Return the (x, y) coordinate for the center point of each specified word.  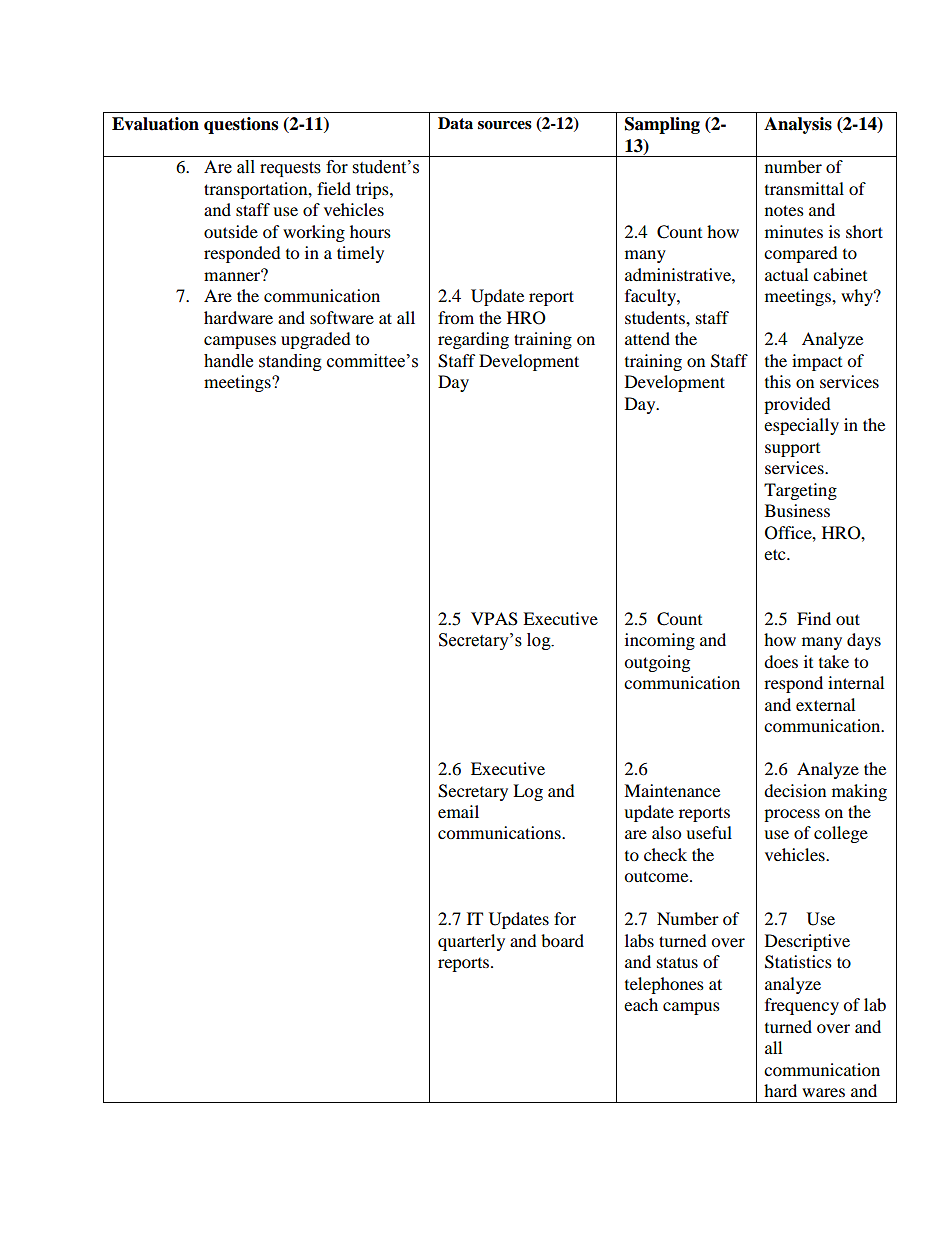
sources (505, 125)
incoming (660, 641)
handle (228, 361)
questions (241, 125)
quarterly (471, 942)
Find (814, 618)
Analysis (798, 125)
